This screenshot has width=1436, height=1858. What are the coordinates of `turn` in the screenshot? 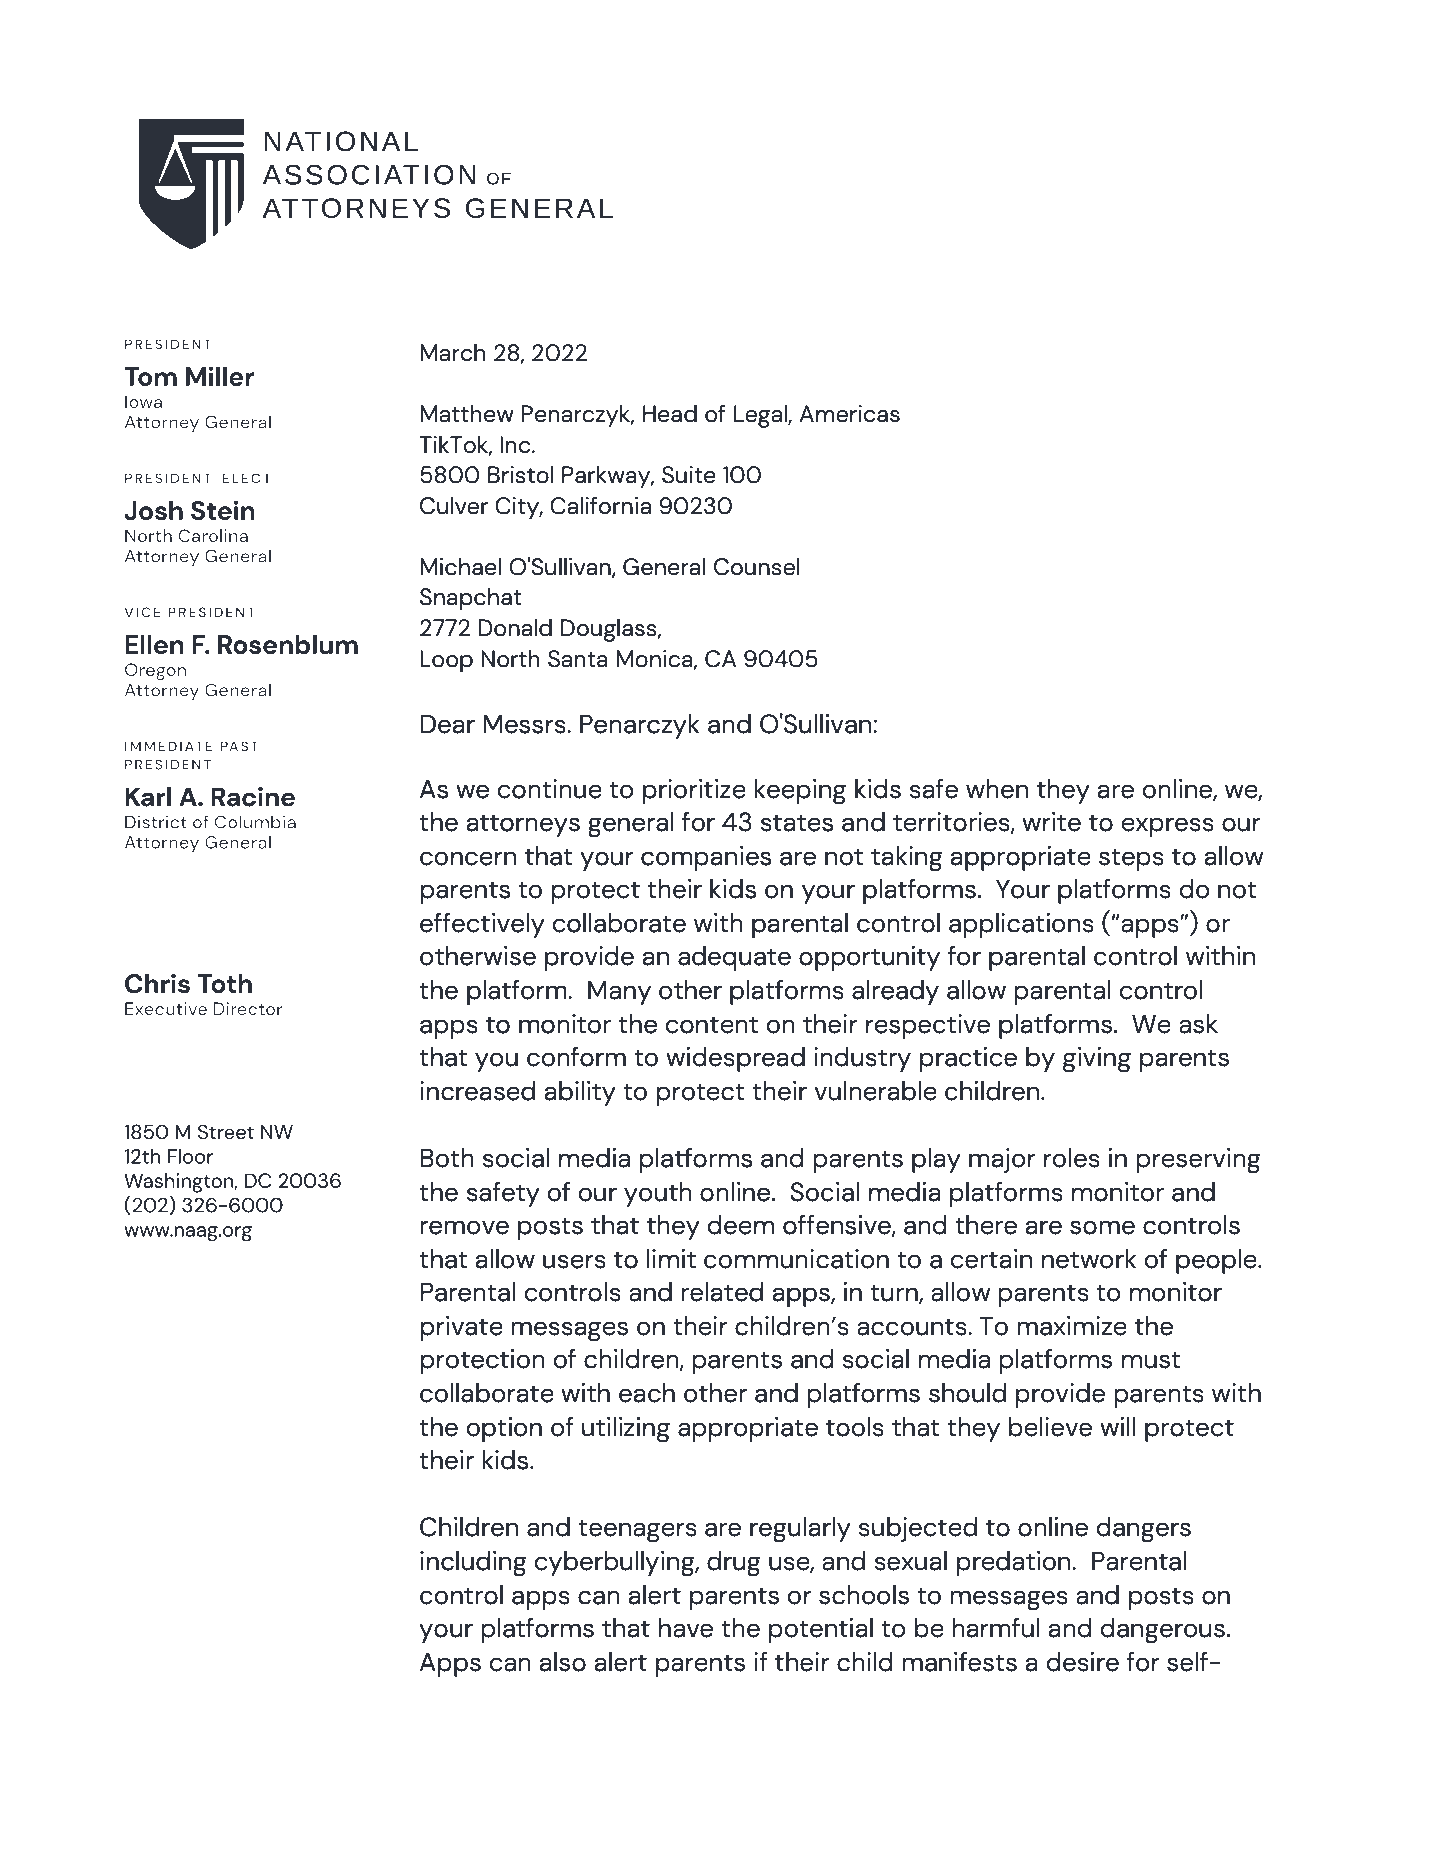 It's located at (895, 1294).
